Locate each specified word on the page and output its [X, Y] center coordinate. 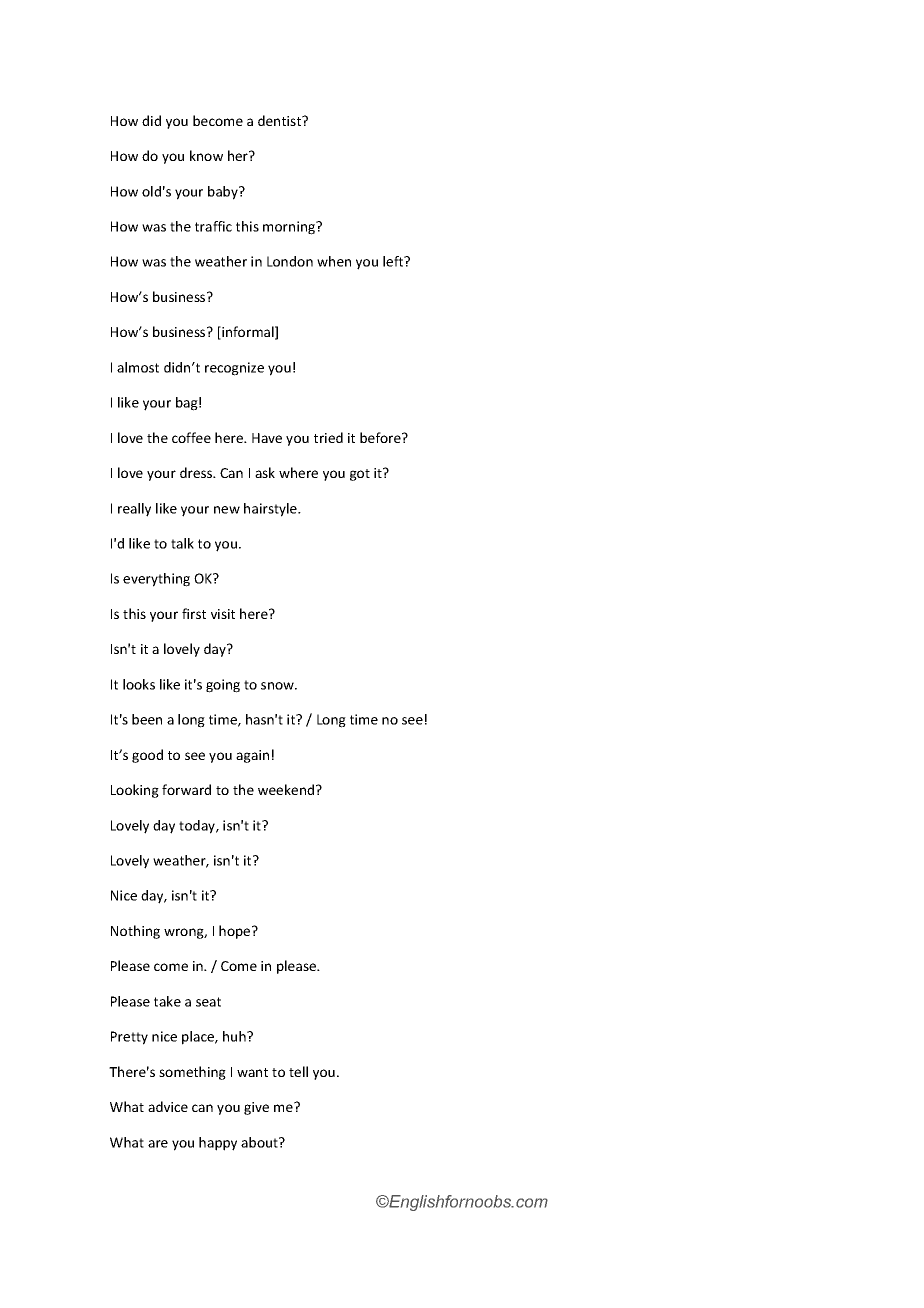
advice [168, 1106]
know [206, 155]
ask [265, 472]
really [134, 510]
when [334, 261]
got [360, 475]
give [256, 1108]
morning [290, 228]
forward [186, 789]
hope [236, 932]
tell [298, 1071]
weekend [287, 789]
